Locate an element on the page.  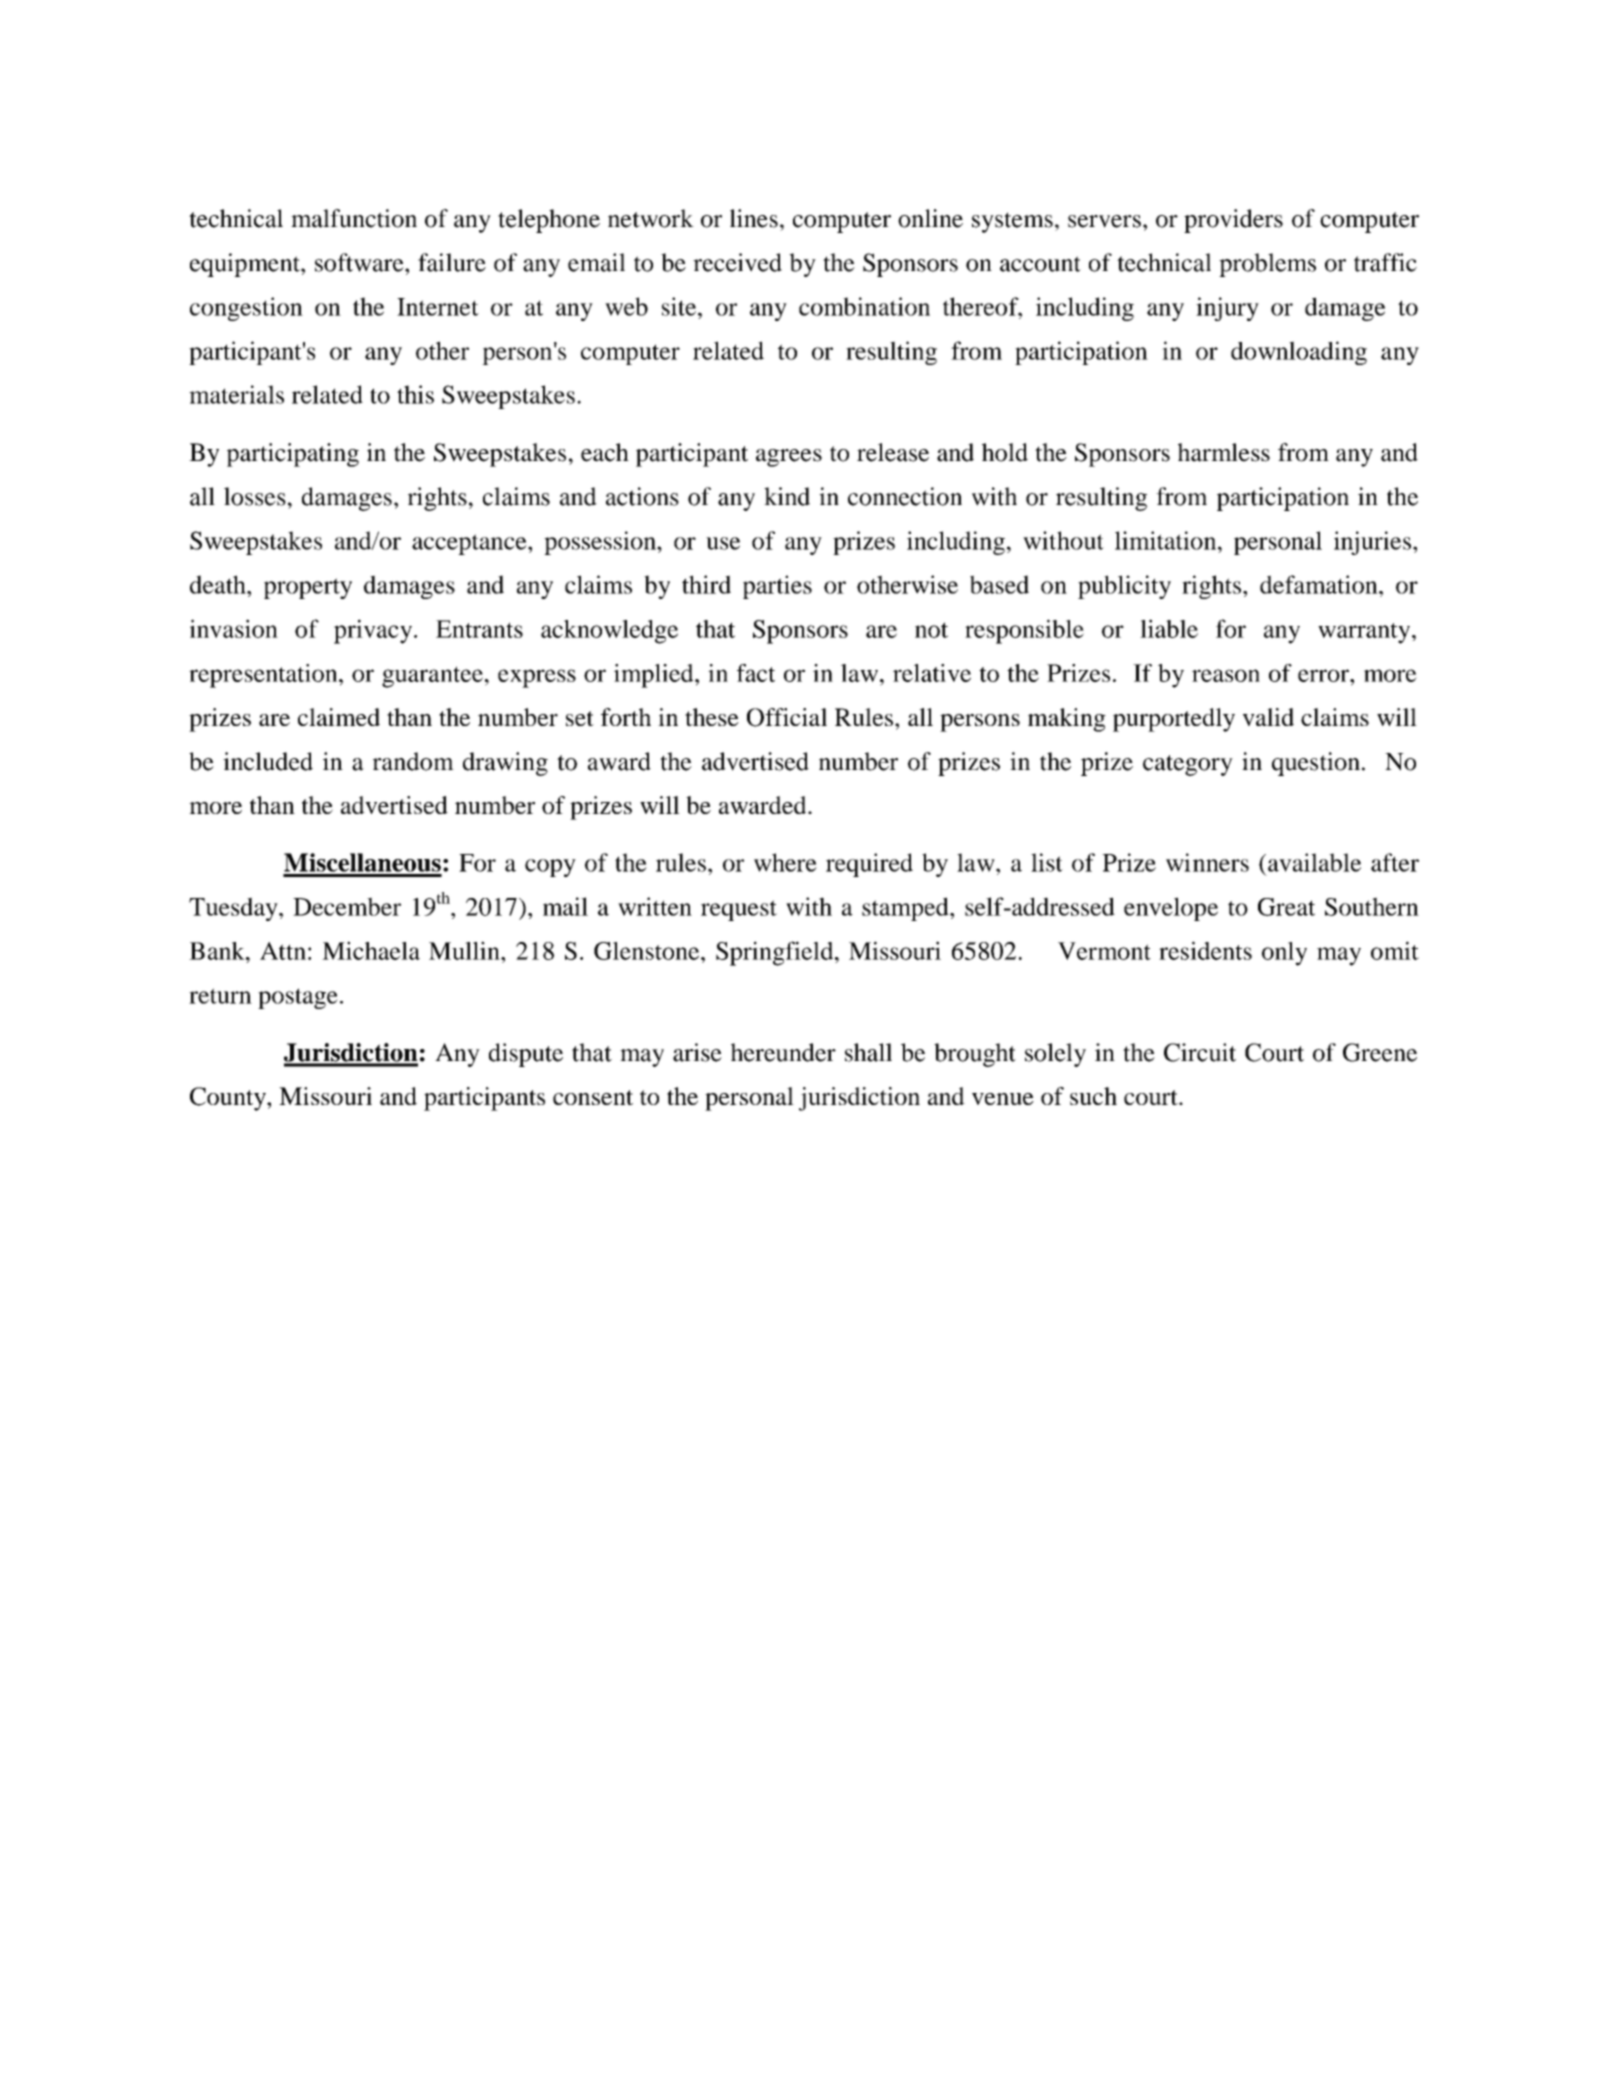
category is located at coordinates (1188, 765).
